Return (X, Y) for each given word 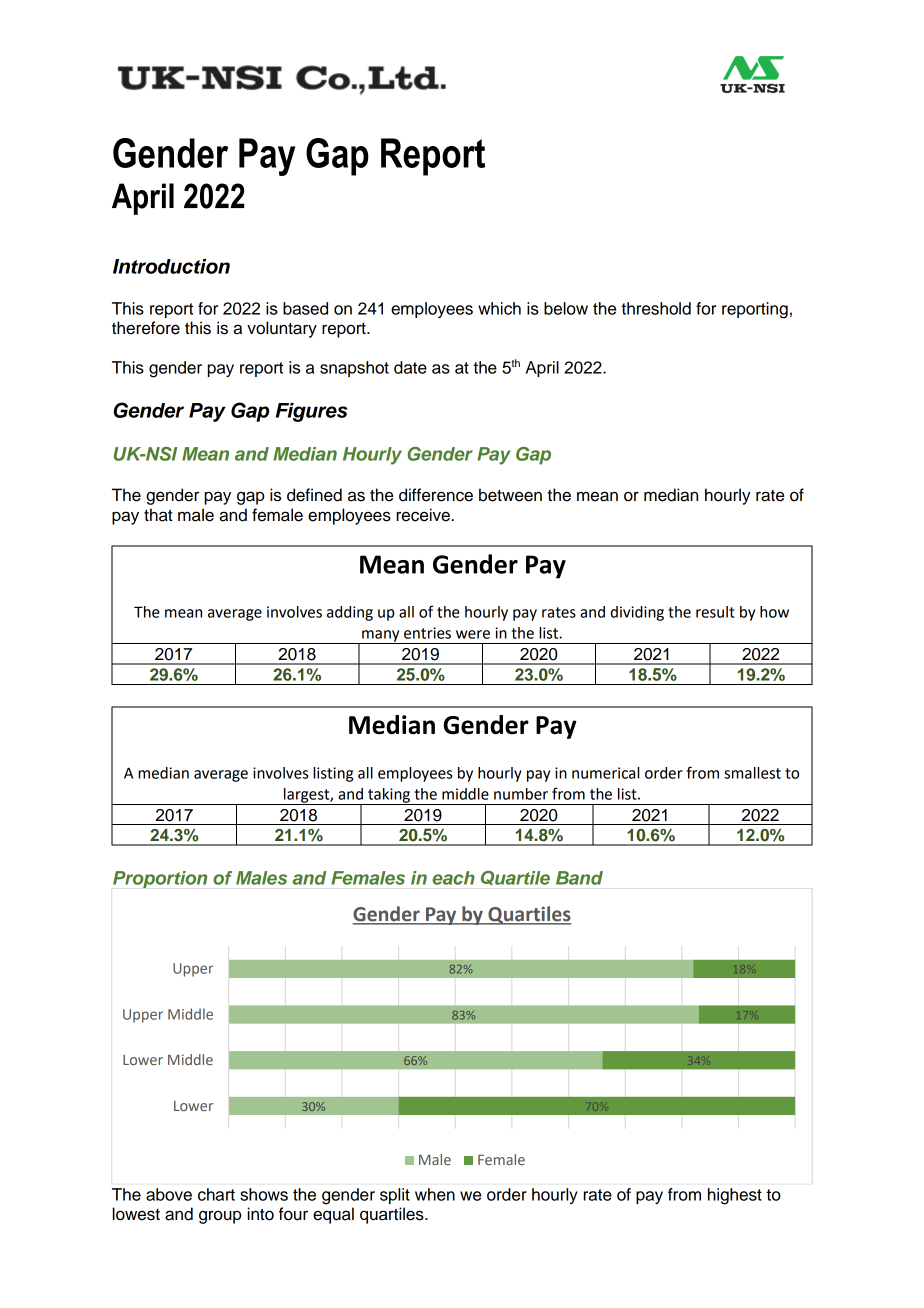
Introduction (171, 266)
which (499, 308)
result (715, 612)
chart (216, 1194)
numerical (605, 773)
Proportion (160, 879)
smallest (752, 773)
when (435, 1194)
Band (579, 878)
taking (389, 796)
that (158, 515)
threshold (656, 308)
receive (423, 515)
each (453, 878)
